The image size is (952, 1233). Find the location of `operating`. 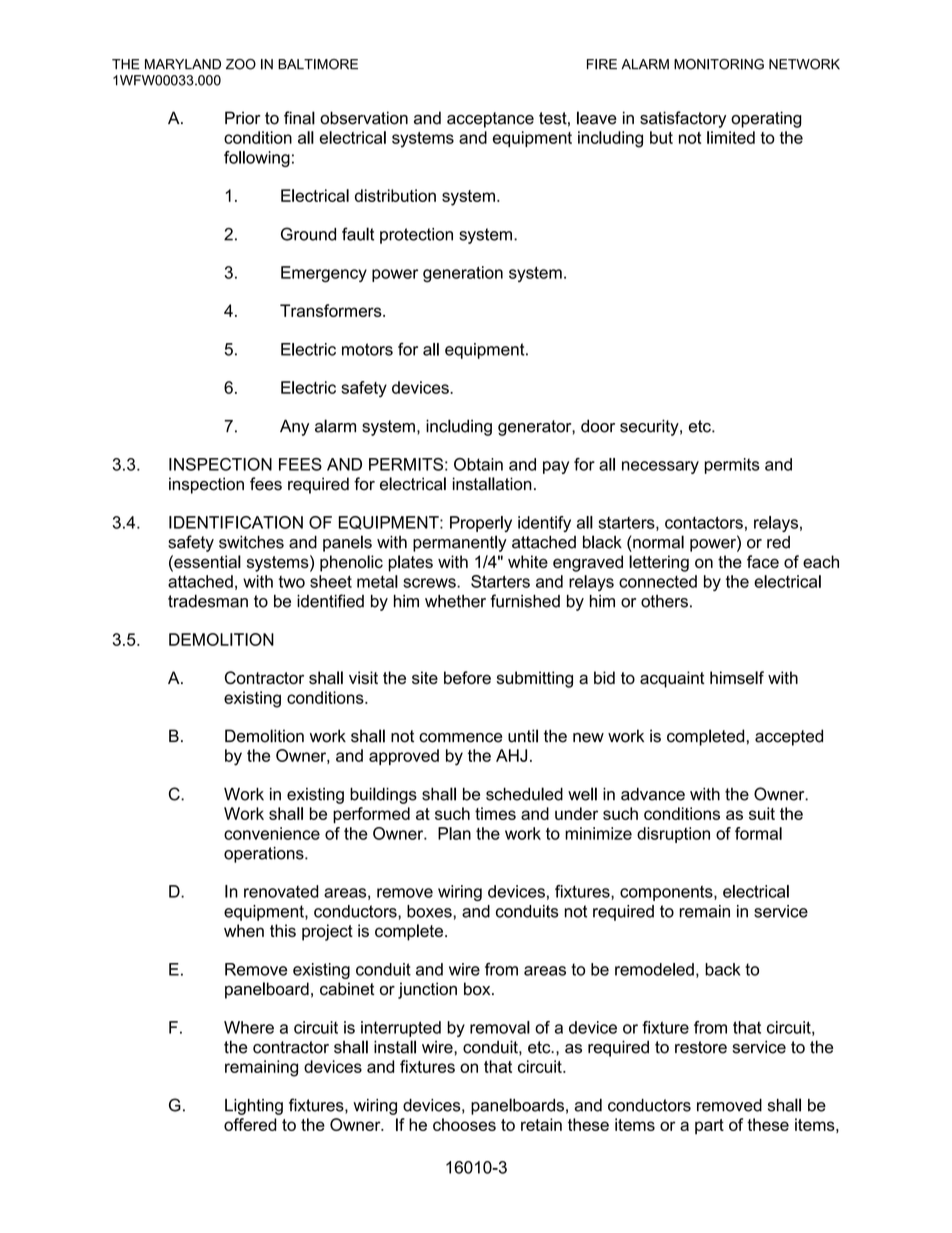

operating is located at coordinates (766, 119).
